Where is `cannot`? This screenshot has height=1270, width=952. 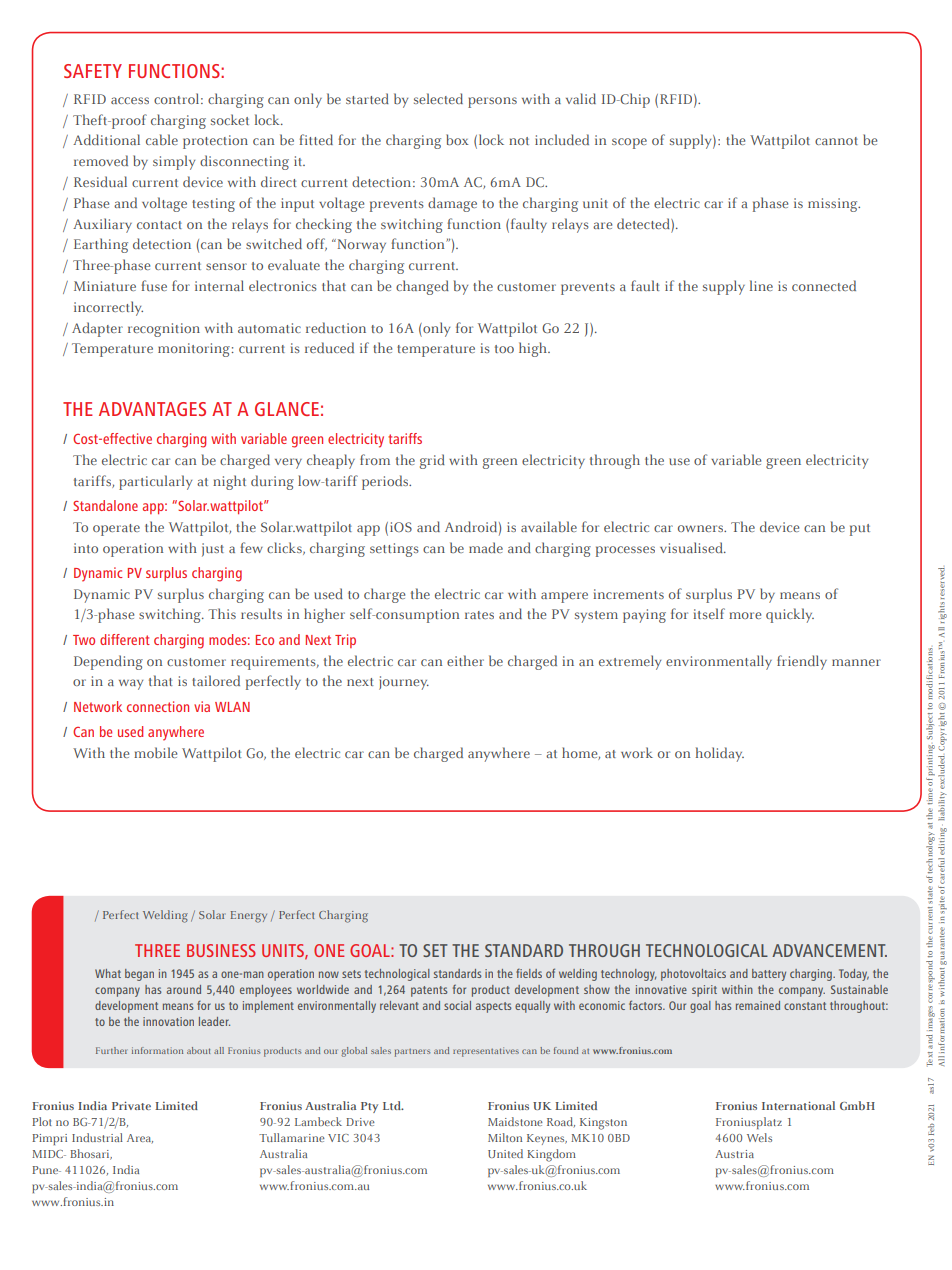
cannot is located at coordinates (836, 141).
